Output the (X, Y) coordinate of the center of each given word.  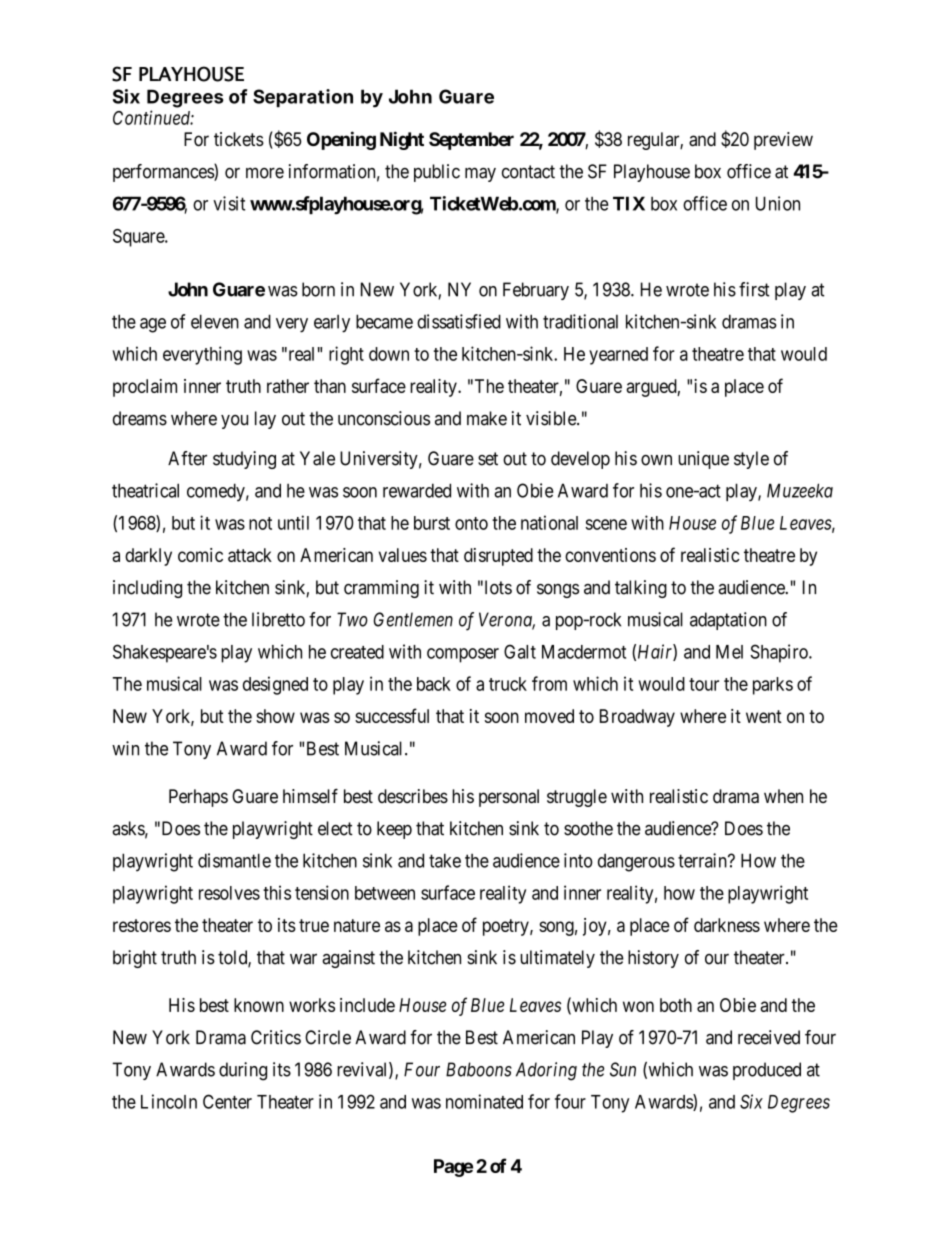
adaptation (728, 621)
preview (783, 141)
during (243, 1071)
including (147, 589)
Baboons (479, 1069)
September (471, 141)
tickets (239, 139)
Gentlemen (413, 619)
